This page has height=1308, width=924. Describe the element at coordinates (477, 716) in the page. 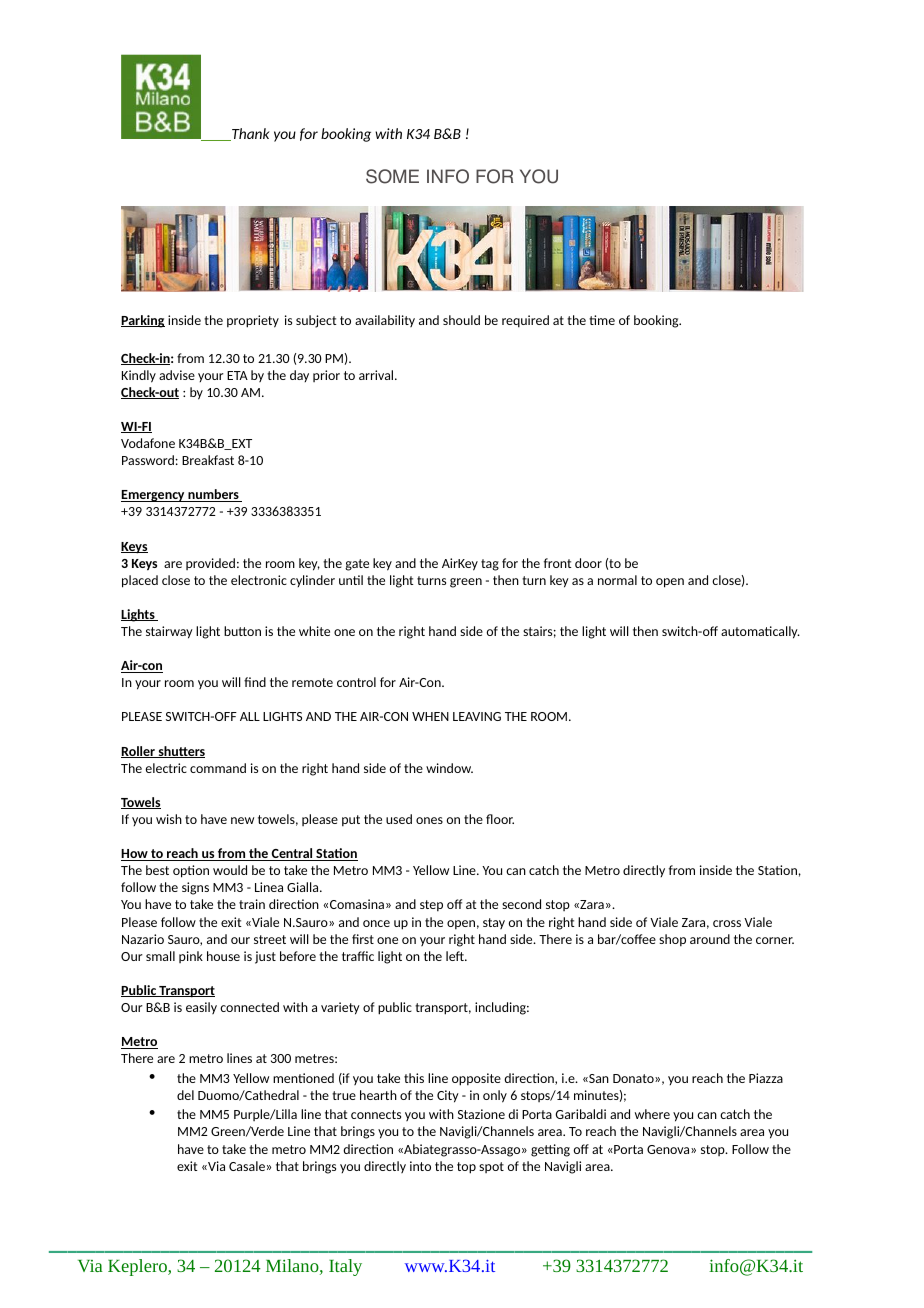

I see `LEAVING` at that location.
